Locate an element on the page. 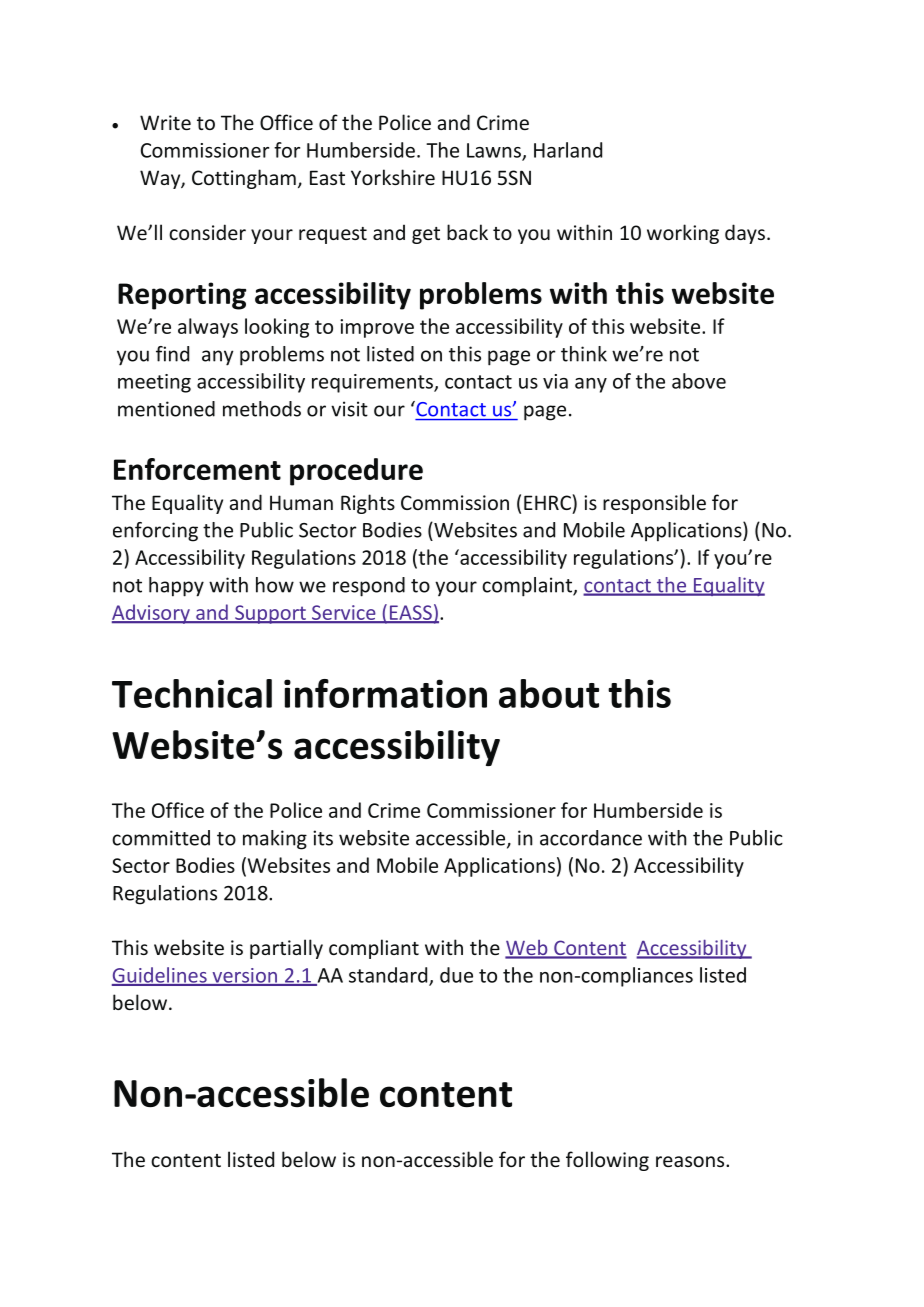 Image resolution: width=924 pixels, height=1307 pixels. following is located at coordinates (607, 1161).
